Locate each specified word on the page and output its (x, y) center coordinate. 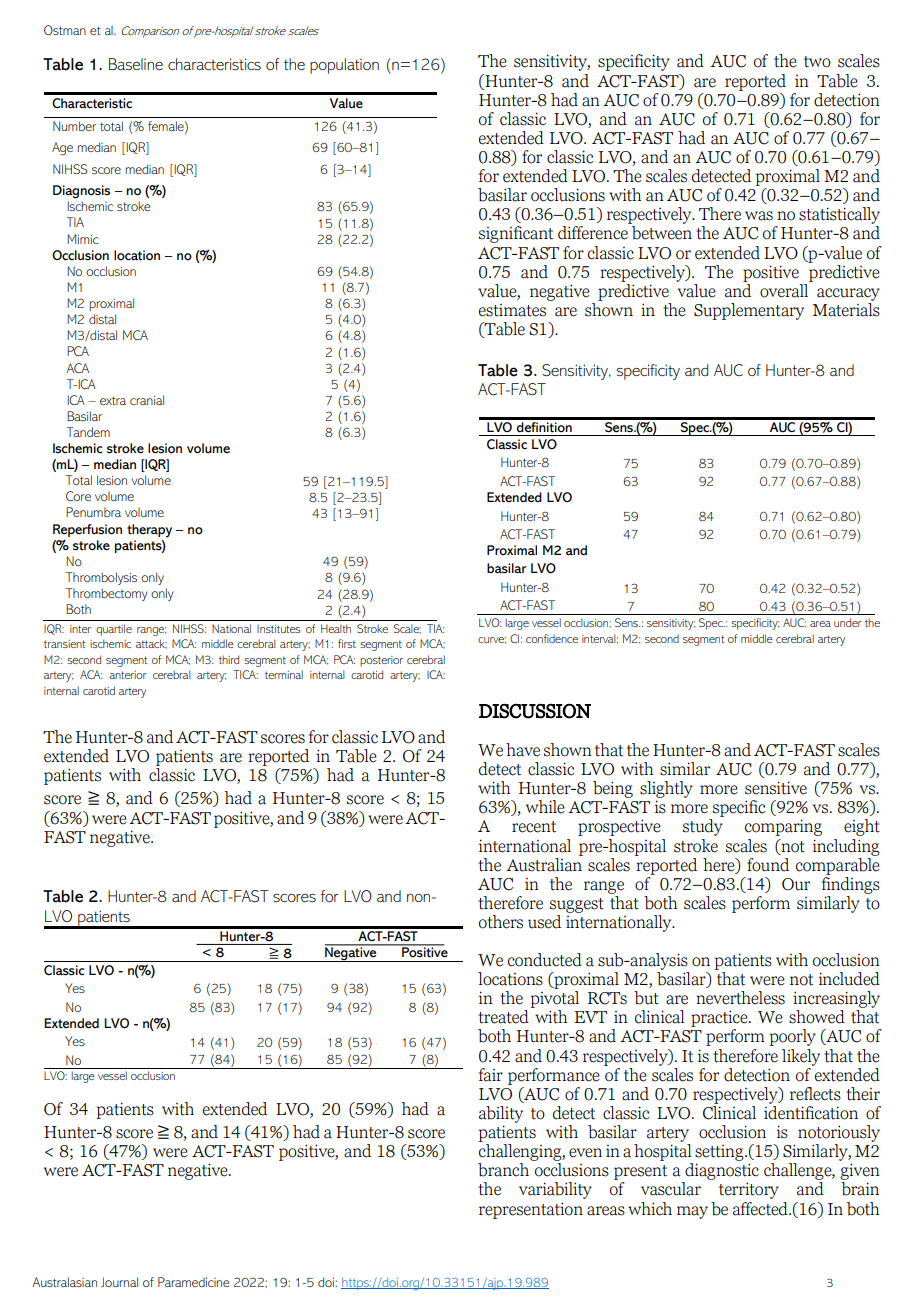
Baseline (136, 64)
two (817, 62)
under (848, 622)
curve (492, 640)
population (344, 66)
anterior (128, 675)
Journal (119, 1282)
